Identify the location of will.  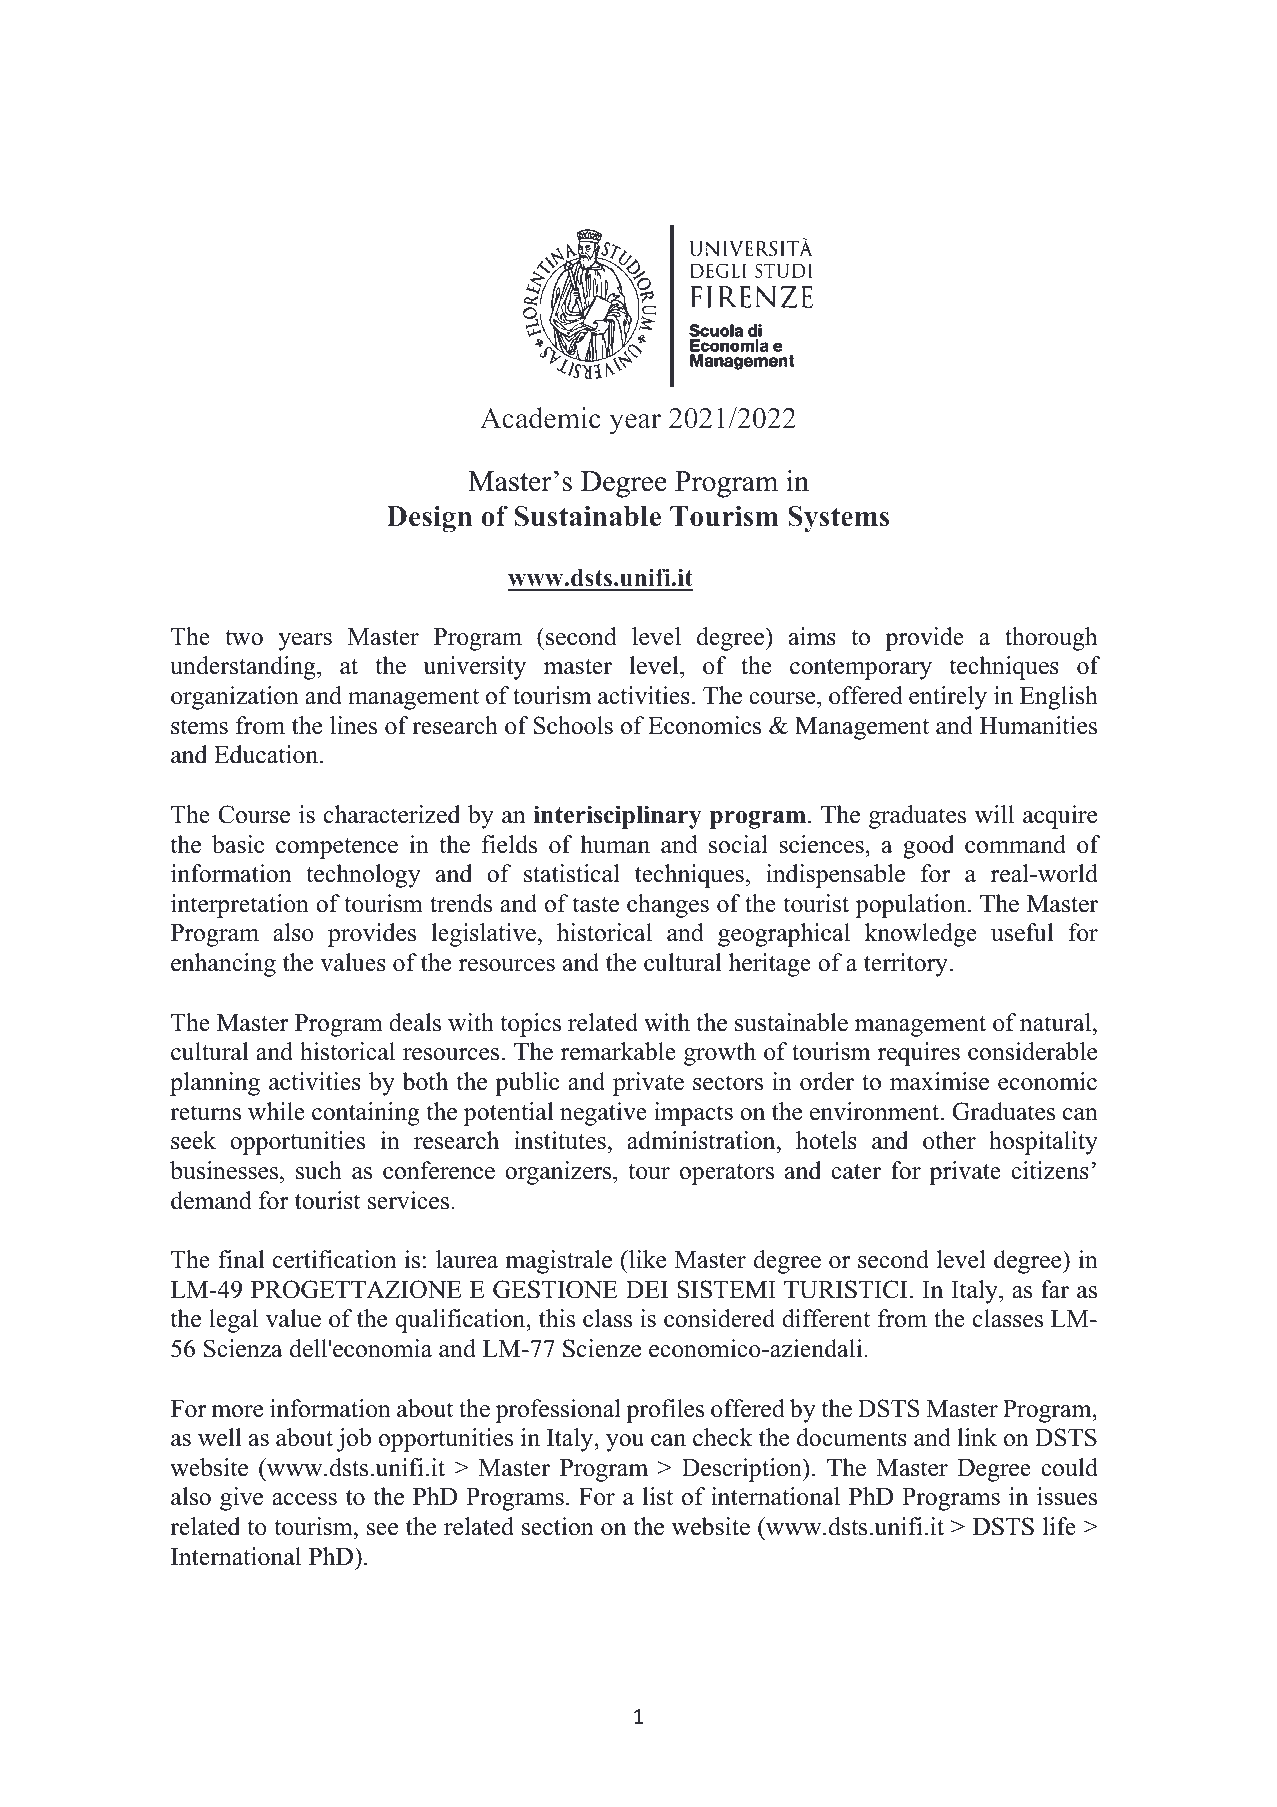
(994, 814).
